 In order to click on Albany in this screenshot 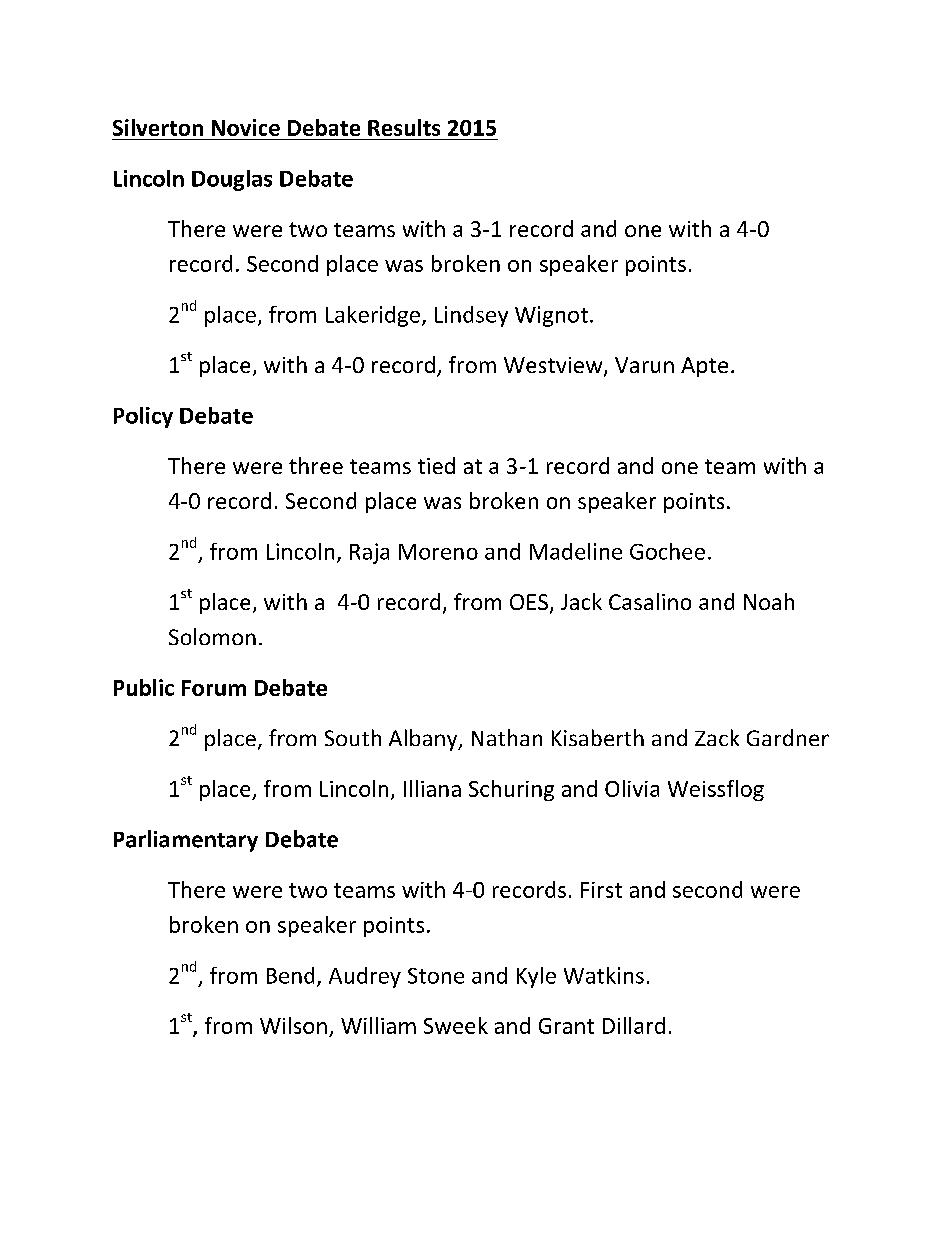, I will do `click(424, 740)`.
